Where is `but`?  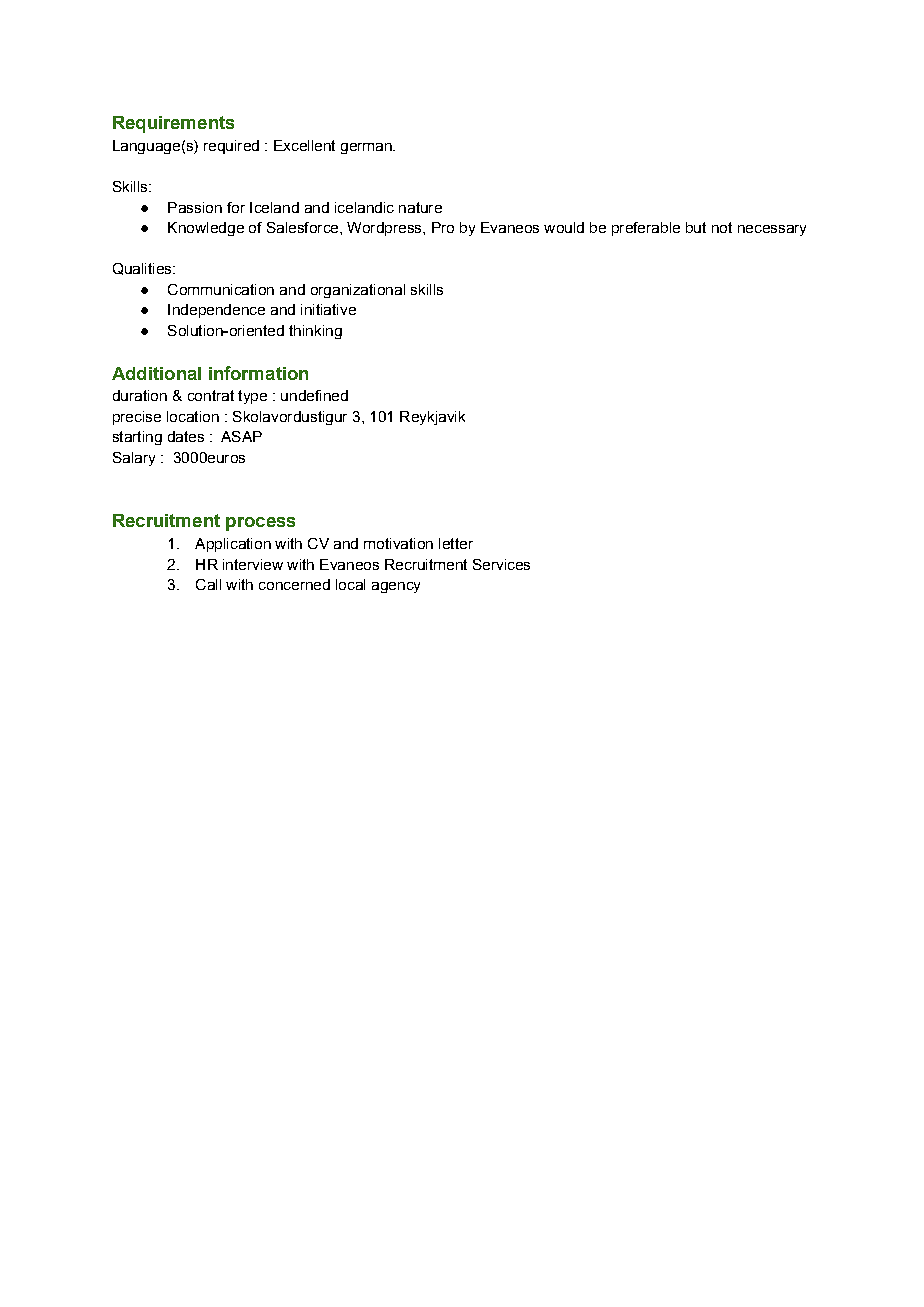 but is located at coordinates (696, 227).
